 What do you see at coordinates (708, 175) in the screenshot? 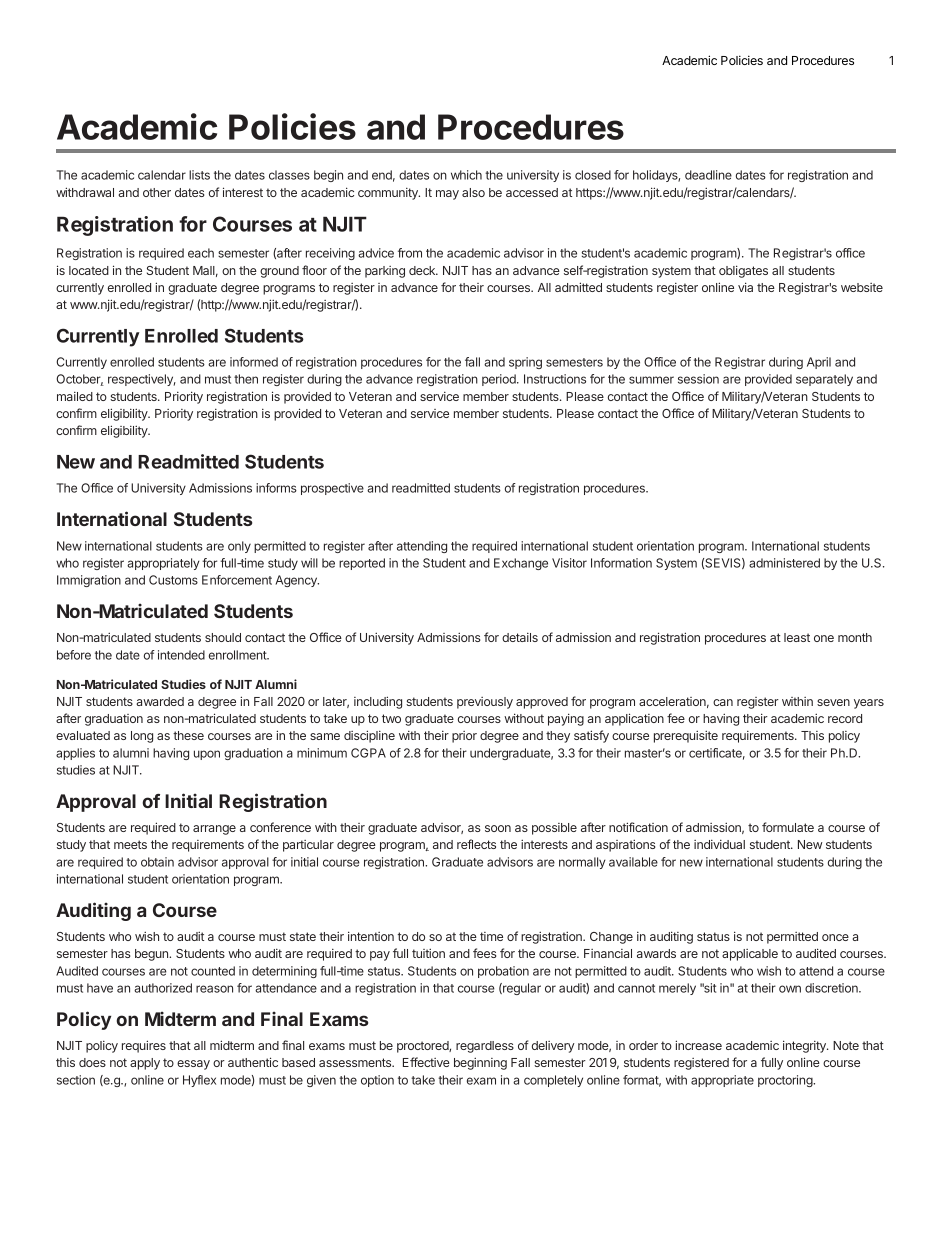
I see `deadline` at bounding box center [708, 175].
